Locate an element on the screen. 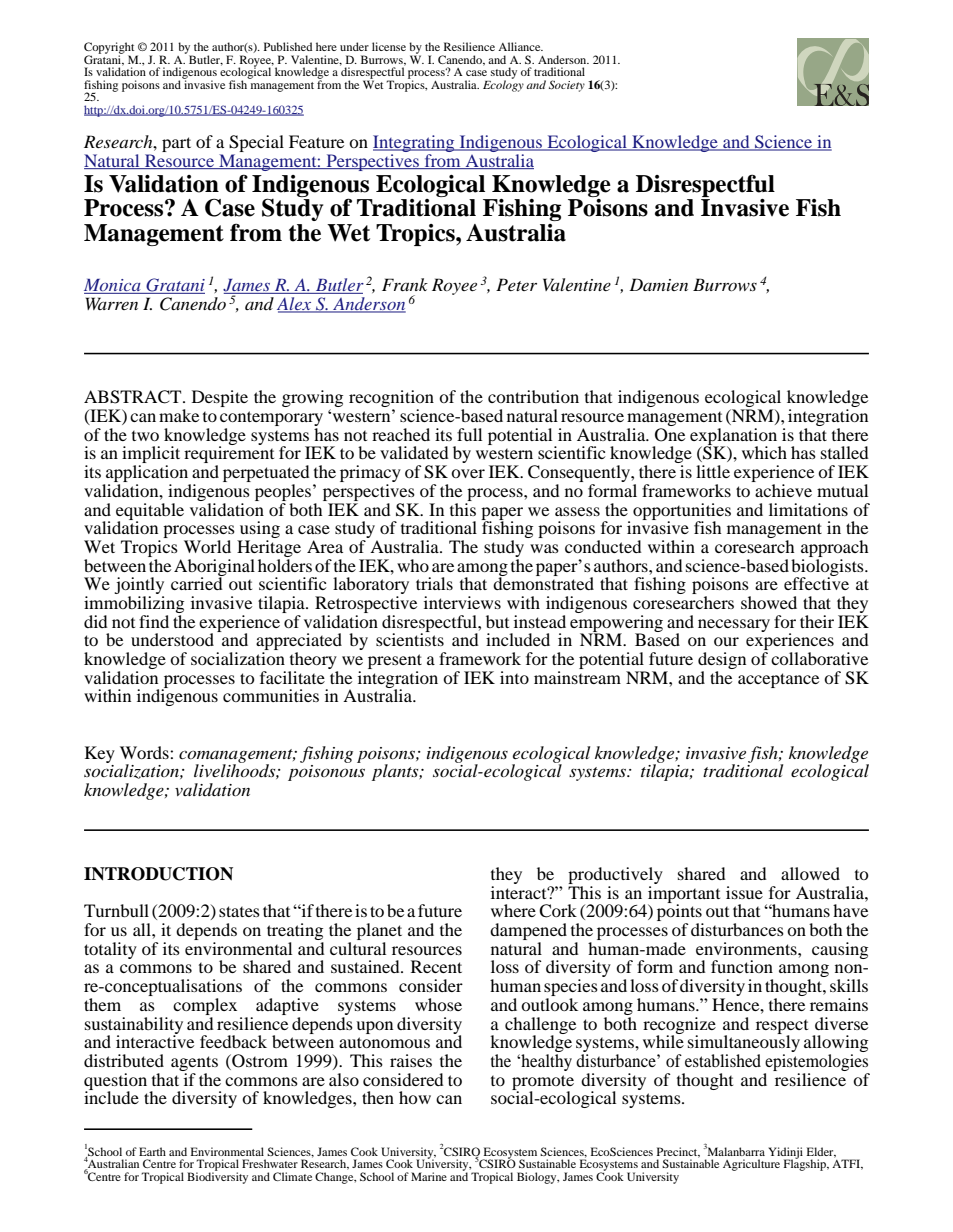 This screenshot has height=1232, width=953. which is located at coordinates (764, 452).
